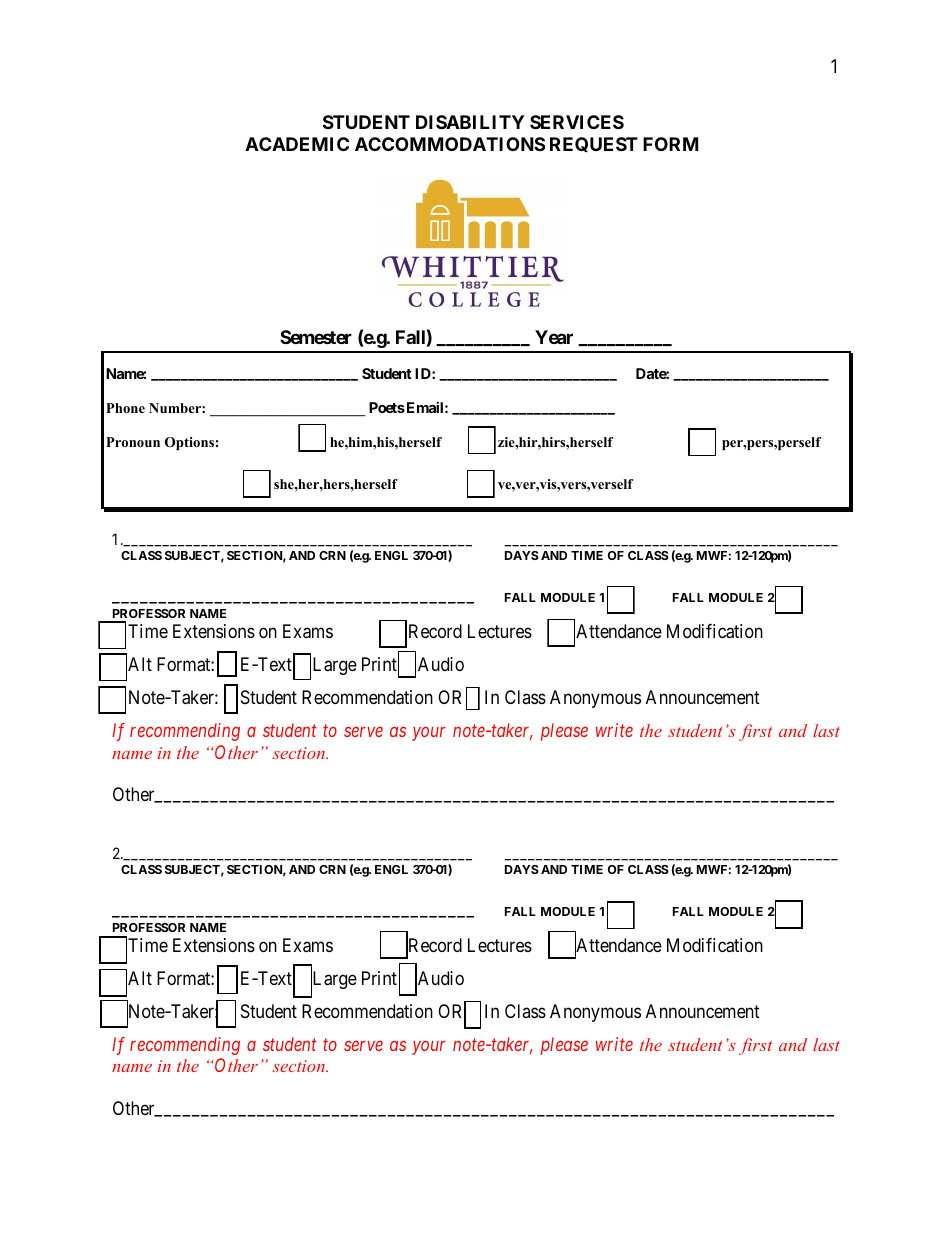 This document has height=1233, width=952. Describe the element at coordinates (316, 337) in the document. I see `Semester` at that location.
